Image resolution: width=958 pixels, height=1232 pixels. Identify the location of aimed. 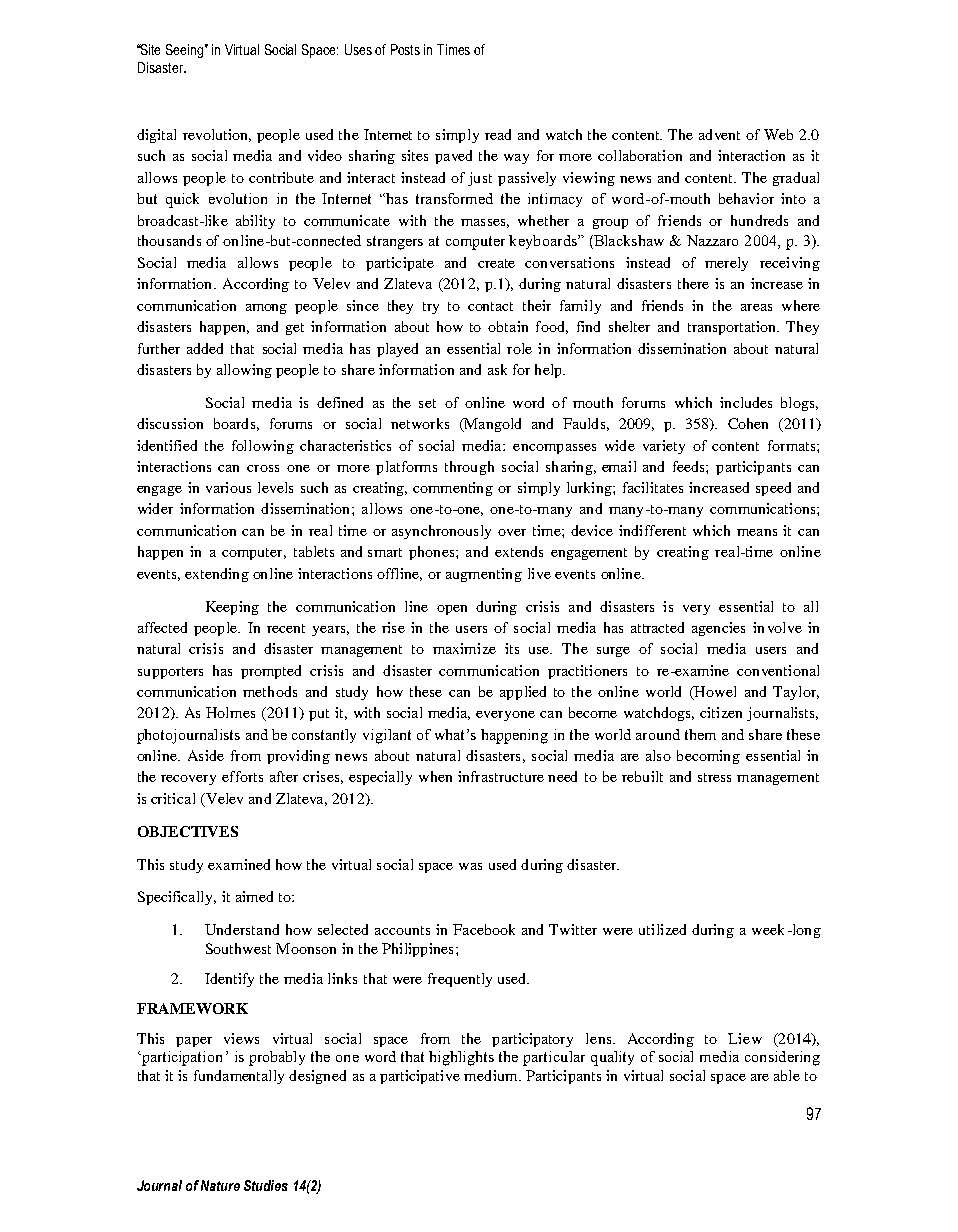
(254, 896).
